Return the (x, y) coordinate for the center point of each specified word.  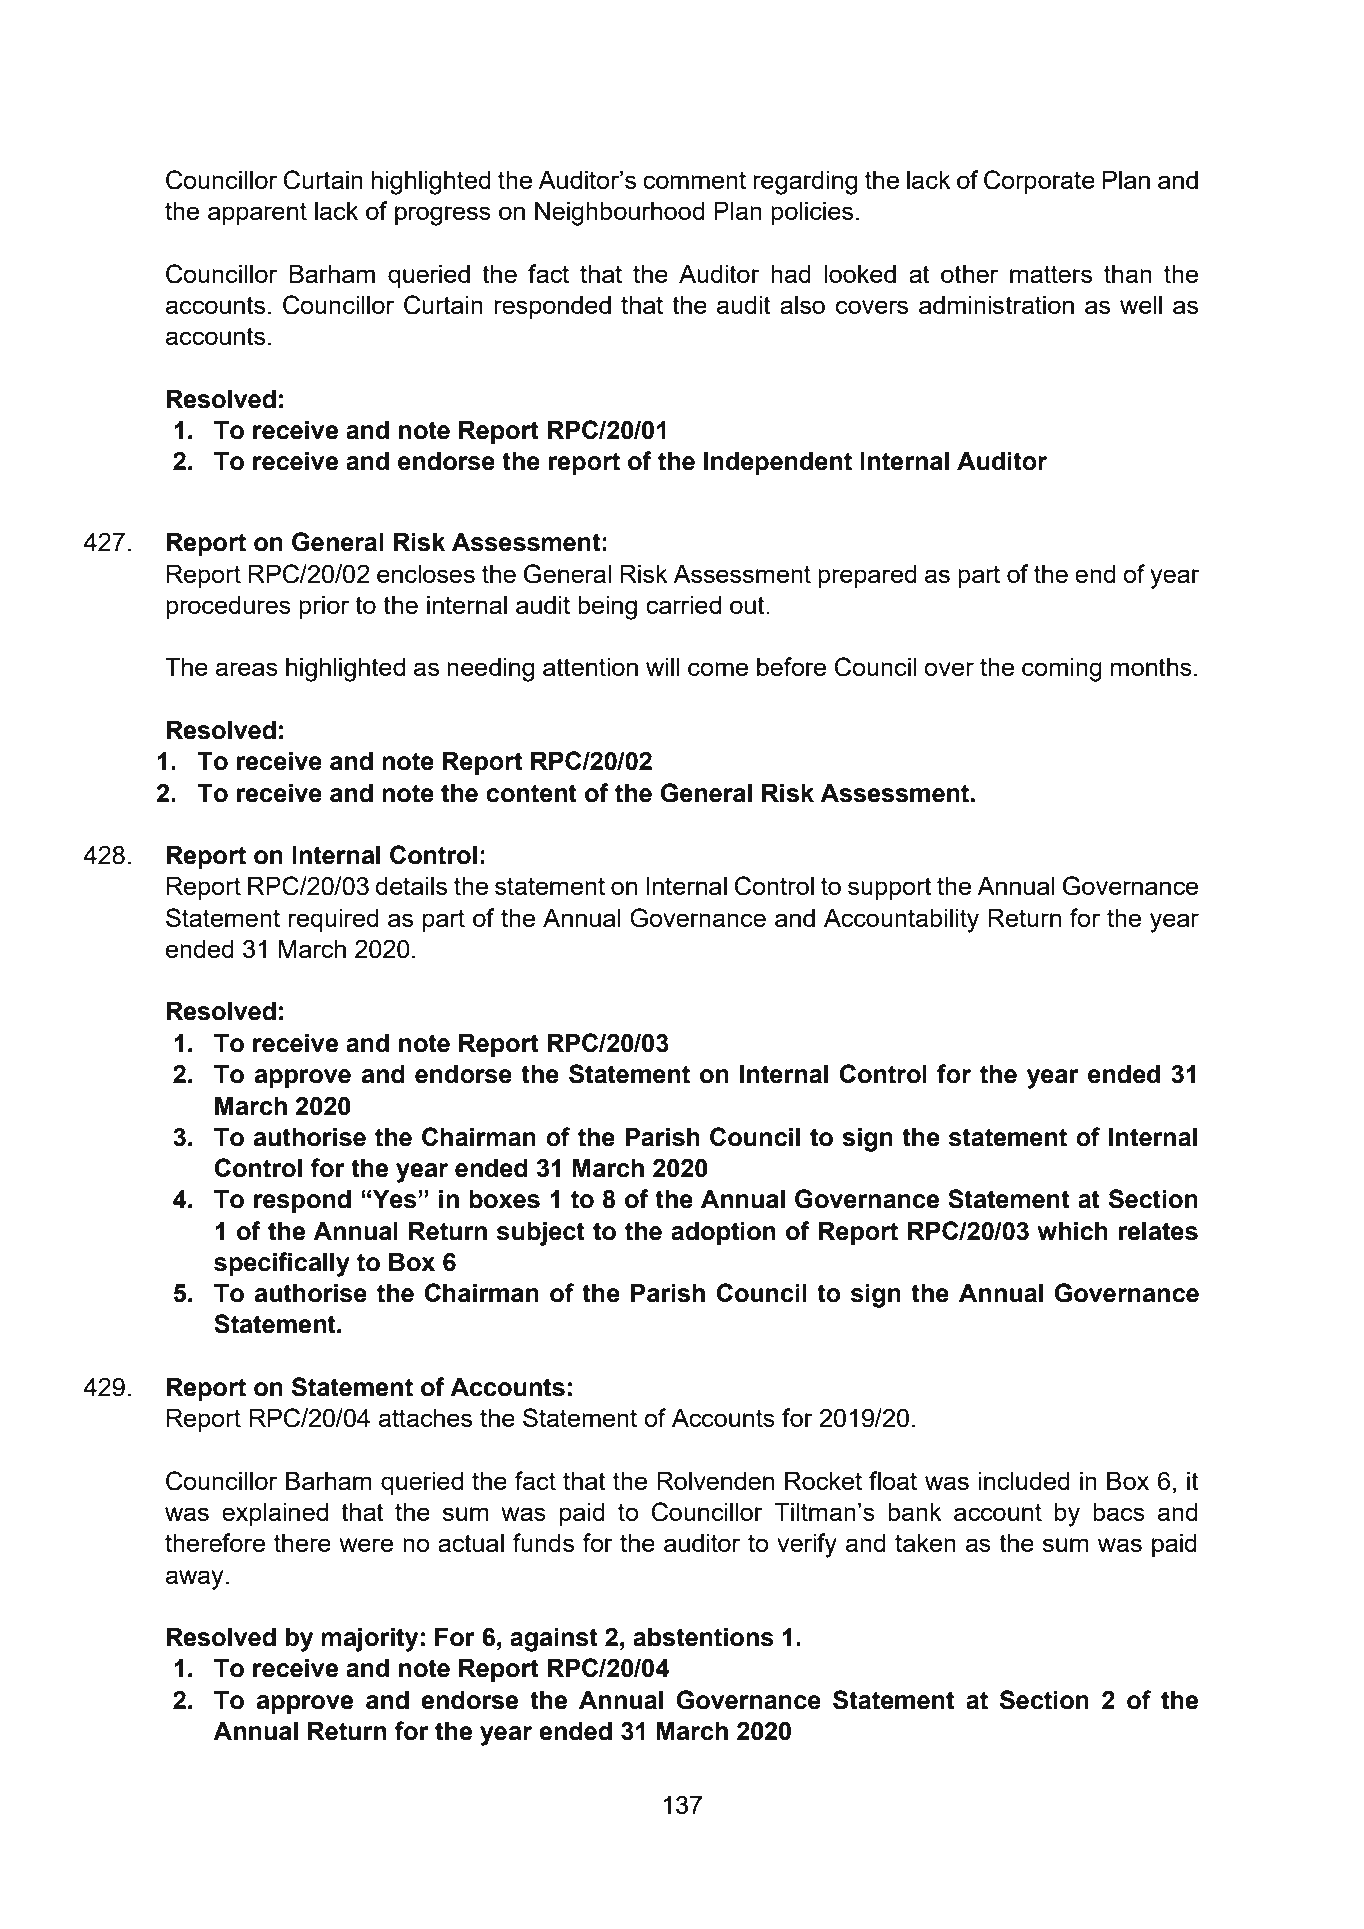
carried (683, 604)
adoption (723, 1233)
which (1072, 1231)
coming (1062, 669)
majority (369, 1639)
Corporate (1039, 182)
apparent (257, 213)
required (334, 920)
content (531, 793)
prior (324, 607)
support (890, 888)
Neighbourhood (620, 213)
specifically (282, 1264)
